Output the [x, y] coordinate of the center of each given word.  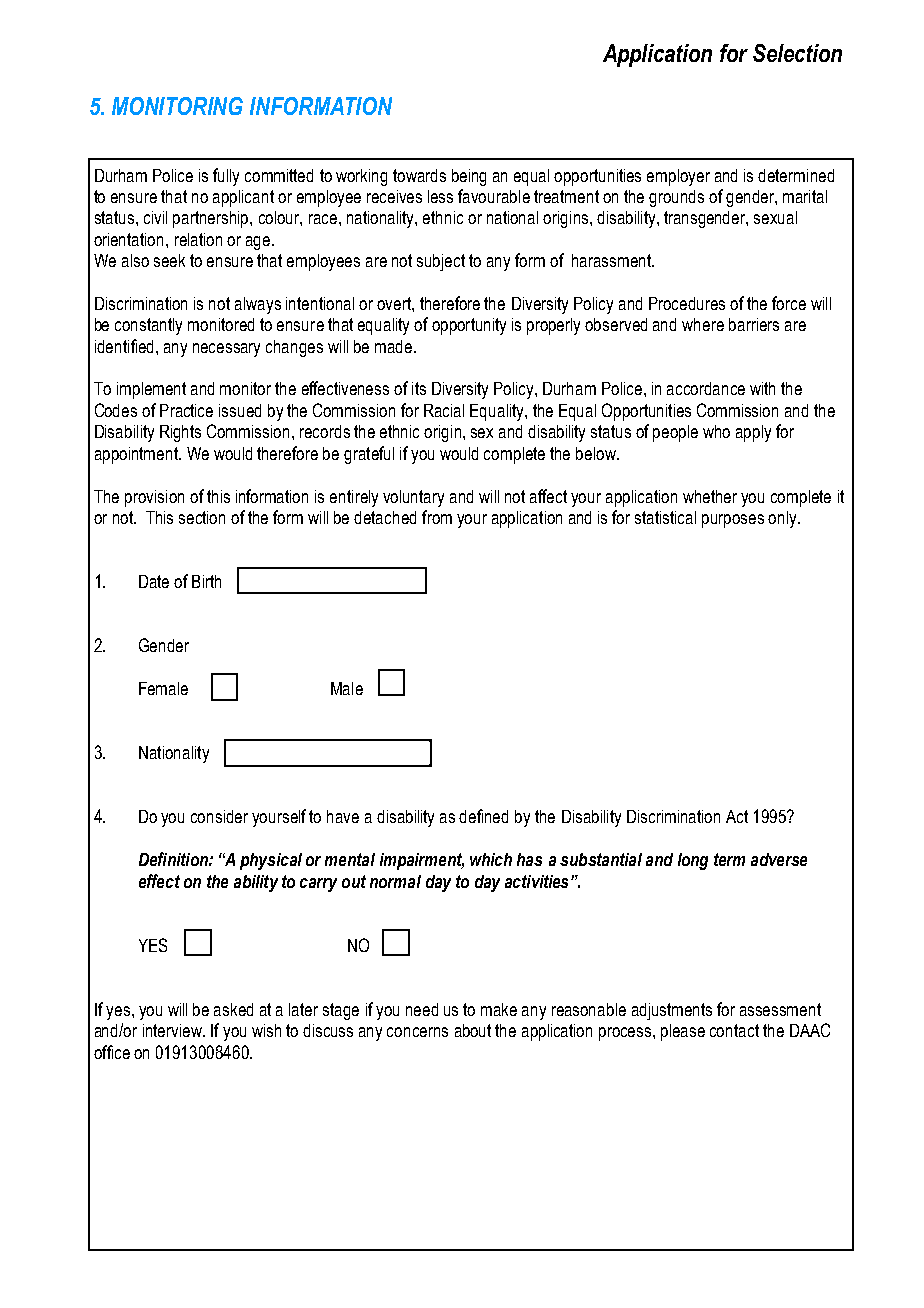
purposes [733, 521]
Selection [797, 53]
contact [734, 1030]
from [437, 517]
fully [226, 177]
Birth [206, 581]
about [473, 1030]
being [469, 177]
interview [173, 1030]
